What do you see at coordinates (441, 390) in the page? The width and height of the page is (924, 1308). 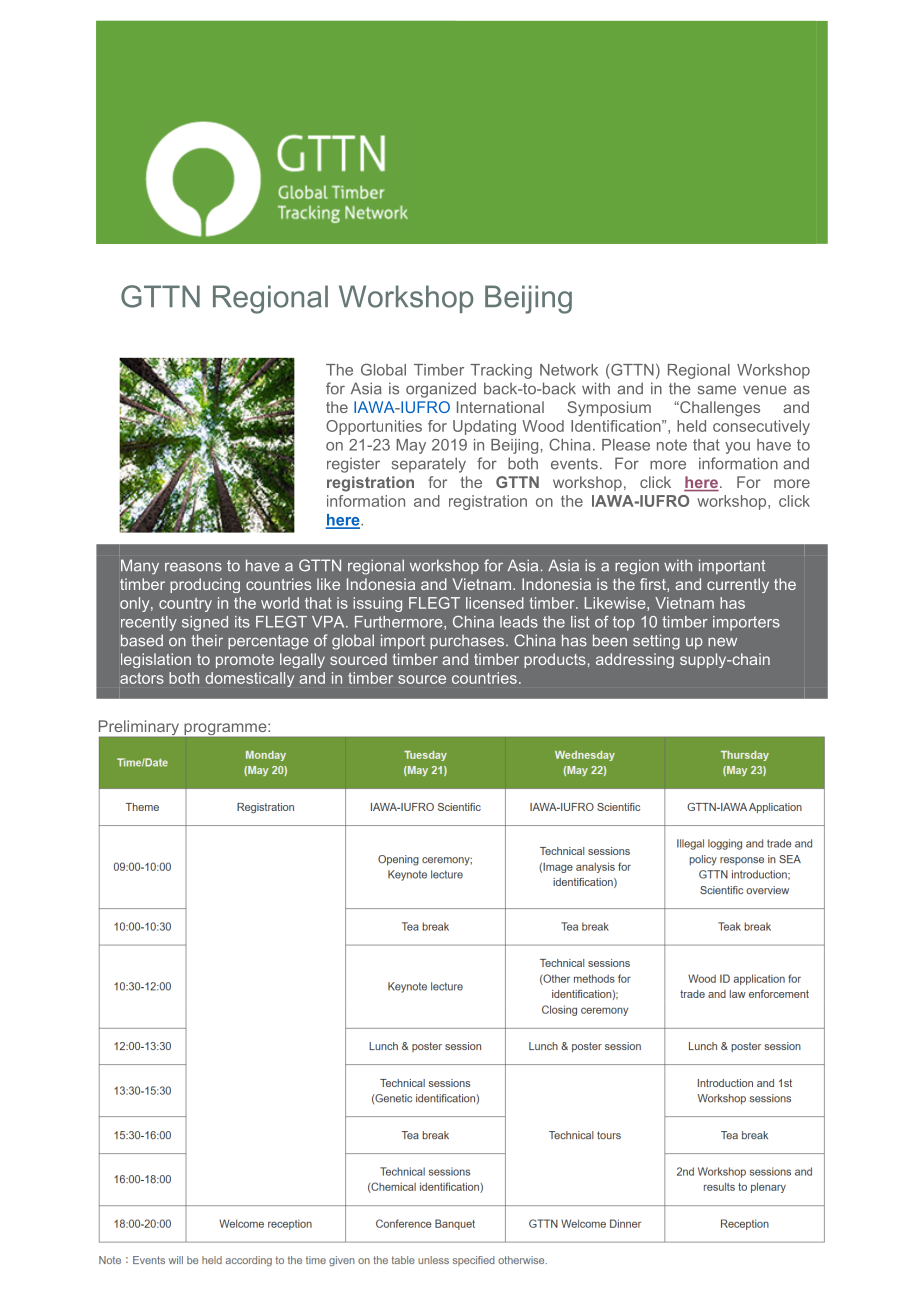 I see `organized` at bounding box center [441, 390].
